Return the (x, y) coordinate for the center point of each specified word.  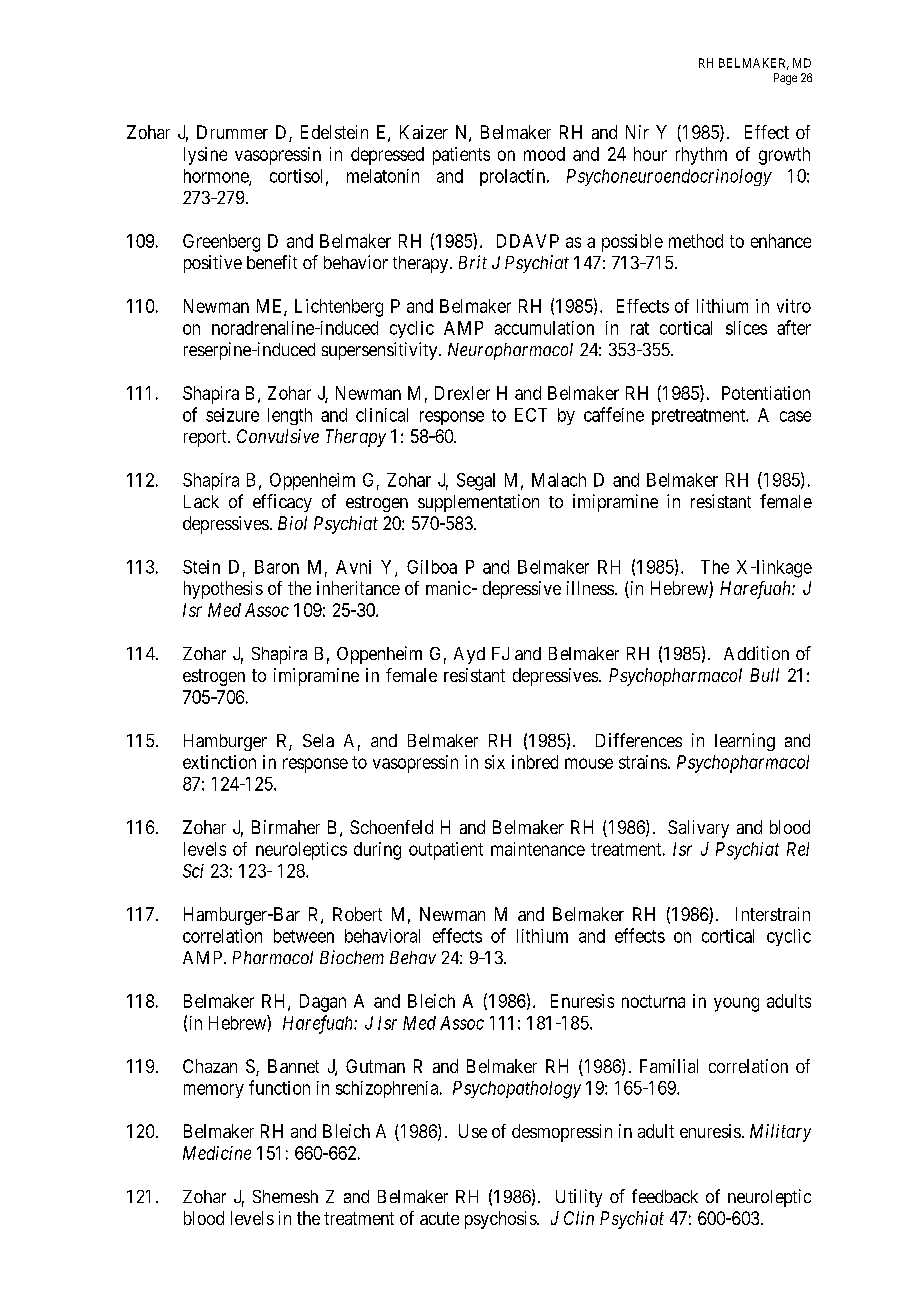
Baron (277, 567)
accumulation (544, 328)
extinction (219, 762)
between (304, 936)
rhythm (701, 156)
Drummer (232, 132)
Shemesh (285, 1196)
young (736, 1004)
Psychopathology (517, 1090)
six (495, 762)
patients (461, 156)
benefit (272, 262)
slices (746, 328)
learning (745, 742)
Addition (756, 653)
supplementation (478, 503)
